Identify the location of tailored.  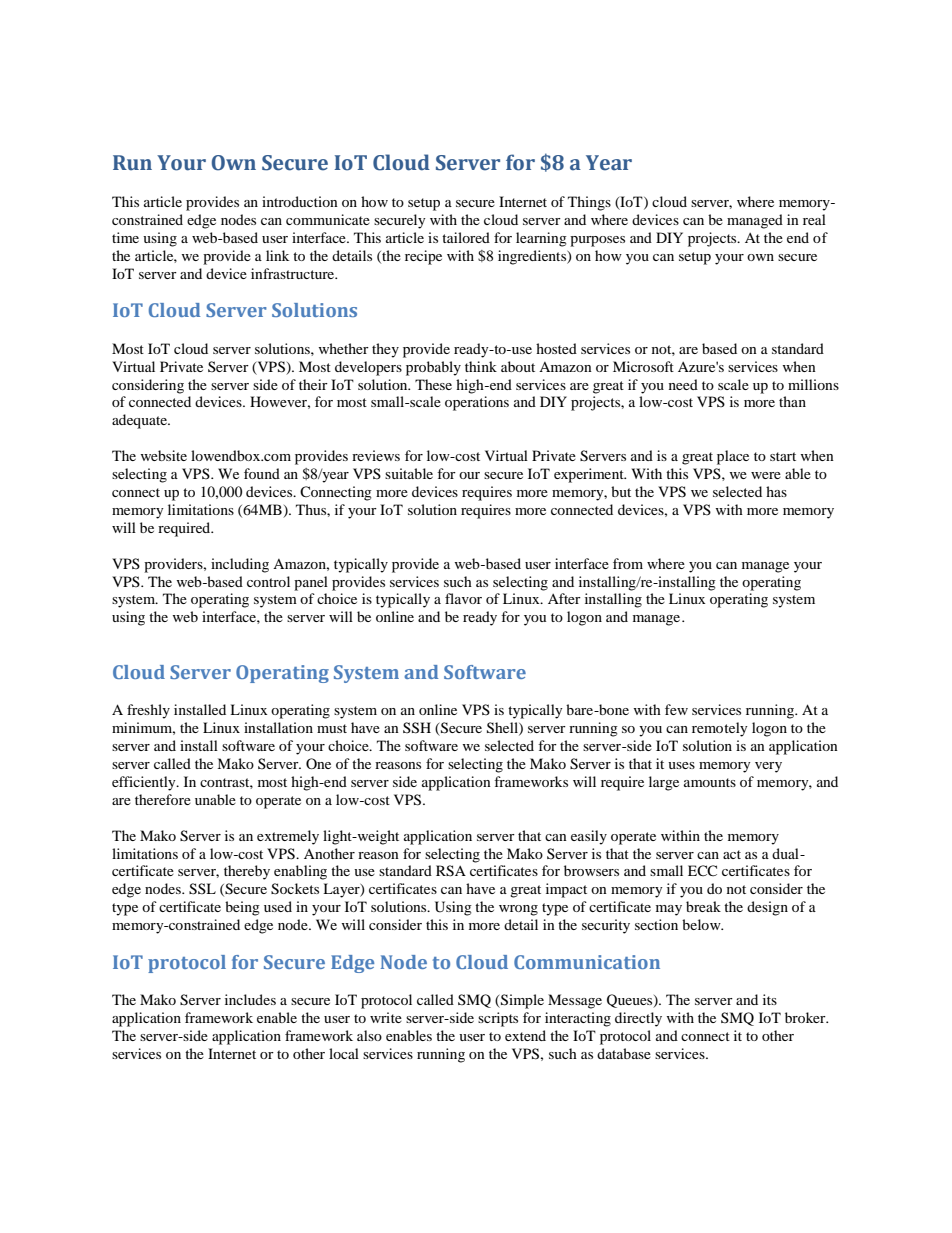
(466, 237).
